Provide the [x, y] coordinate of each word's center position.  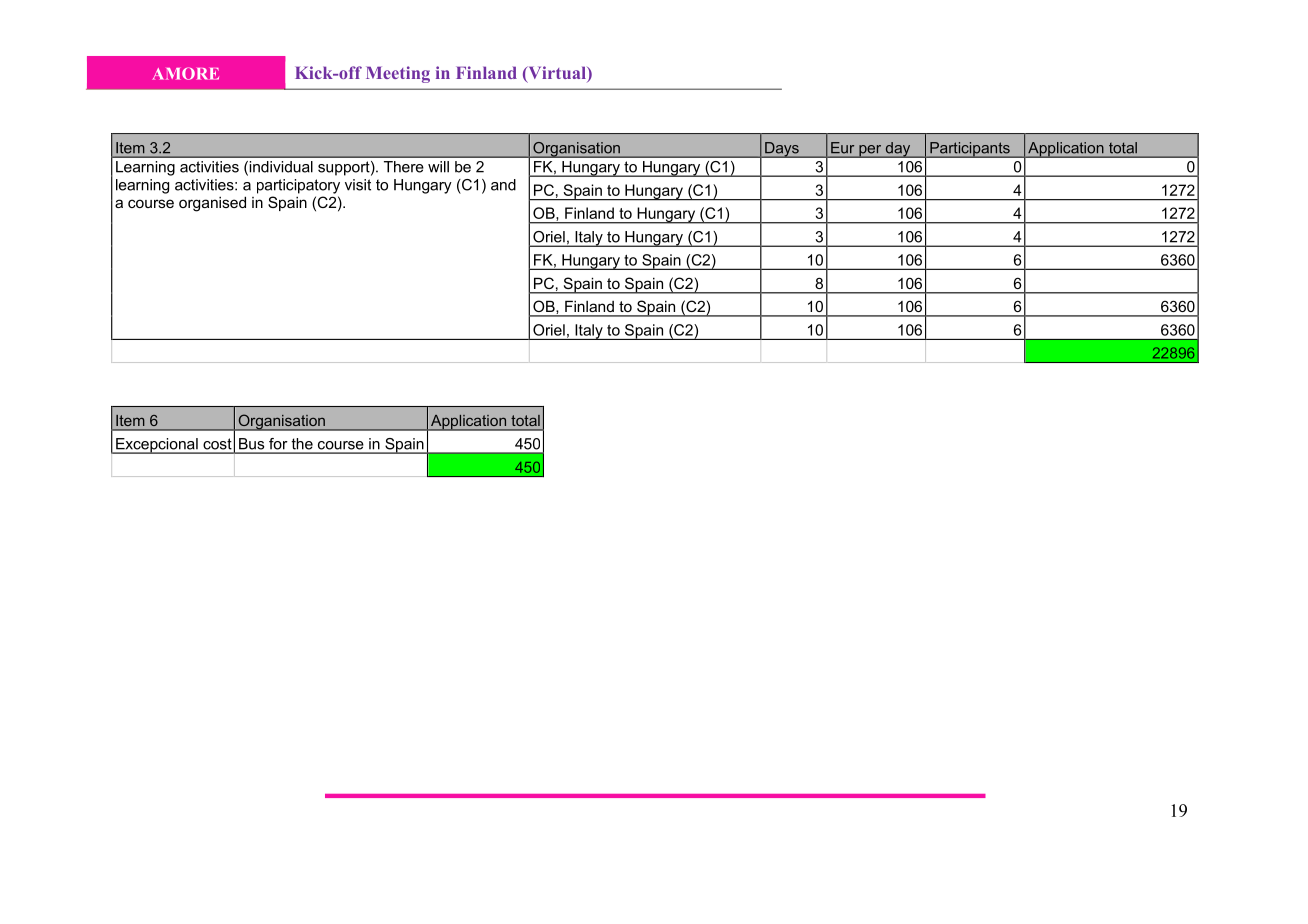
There [404, 167]
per [870, 151]
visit [358, 185]
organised [212, 204]
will [438, 167]
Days [782, 150]
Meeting [398, 74]
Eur [842, 147]
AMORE [185, 73]
